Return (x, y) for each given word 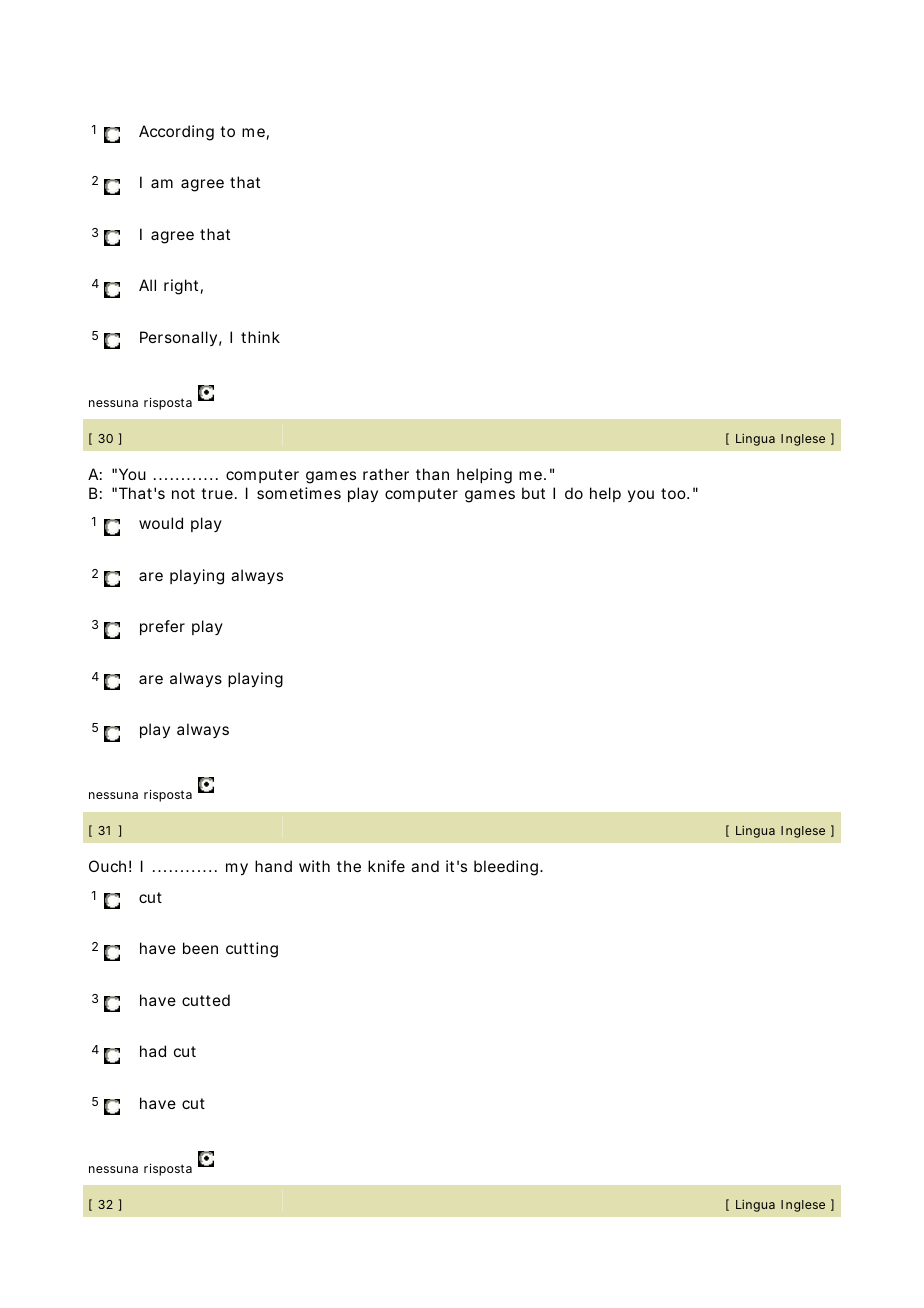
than (432, 474)
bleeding (506, 868)
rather (386, 474)
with (314, 866)
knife (386, 866)
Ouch (107, 866)
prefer (162, 627)
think (260, 337)
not (183, 493)
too (674, 493)
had (153, 1051)
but (533, 493)
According (176, 133)
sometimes (299, 493)
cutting (252, 950)
